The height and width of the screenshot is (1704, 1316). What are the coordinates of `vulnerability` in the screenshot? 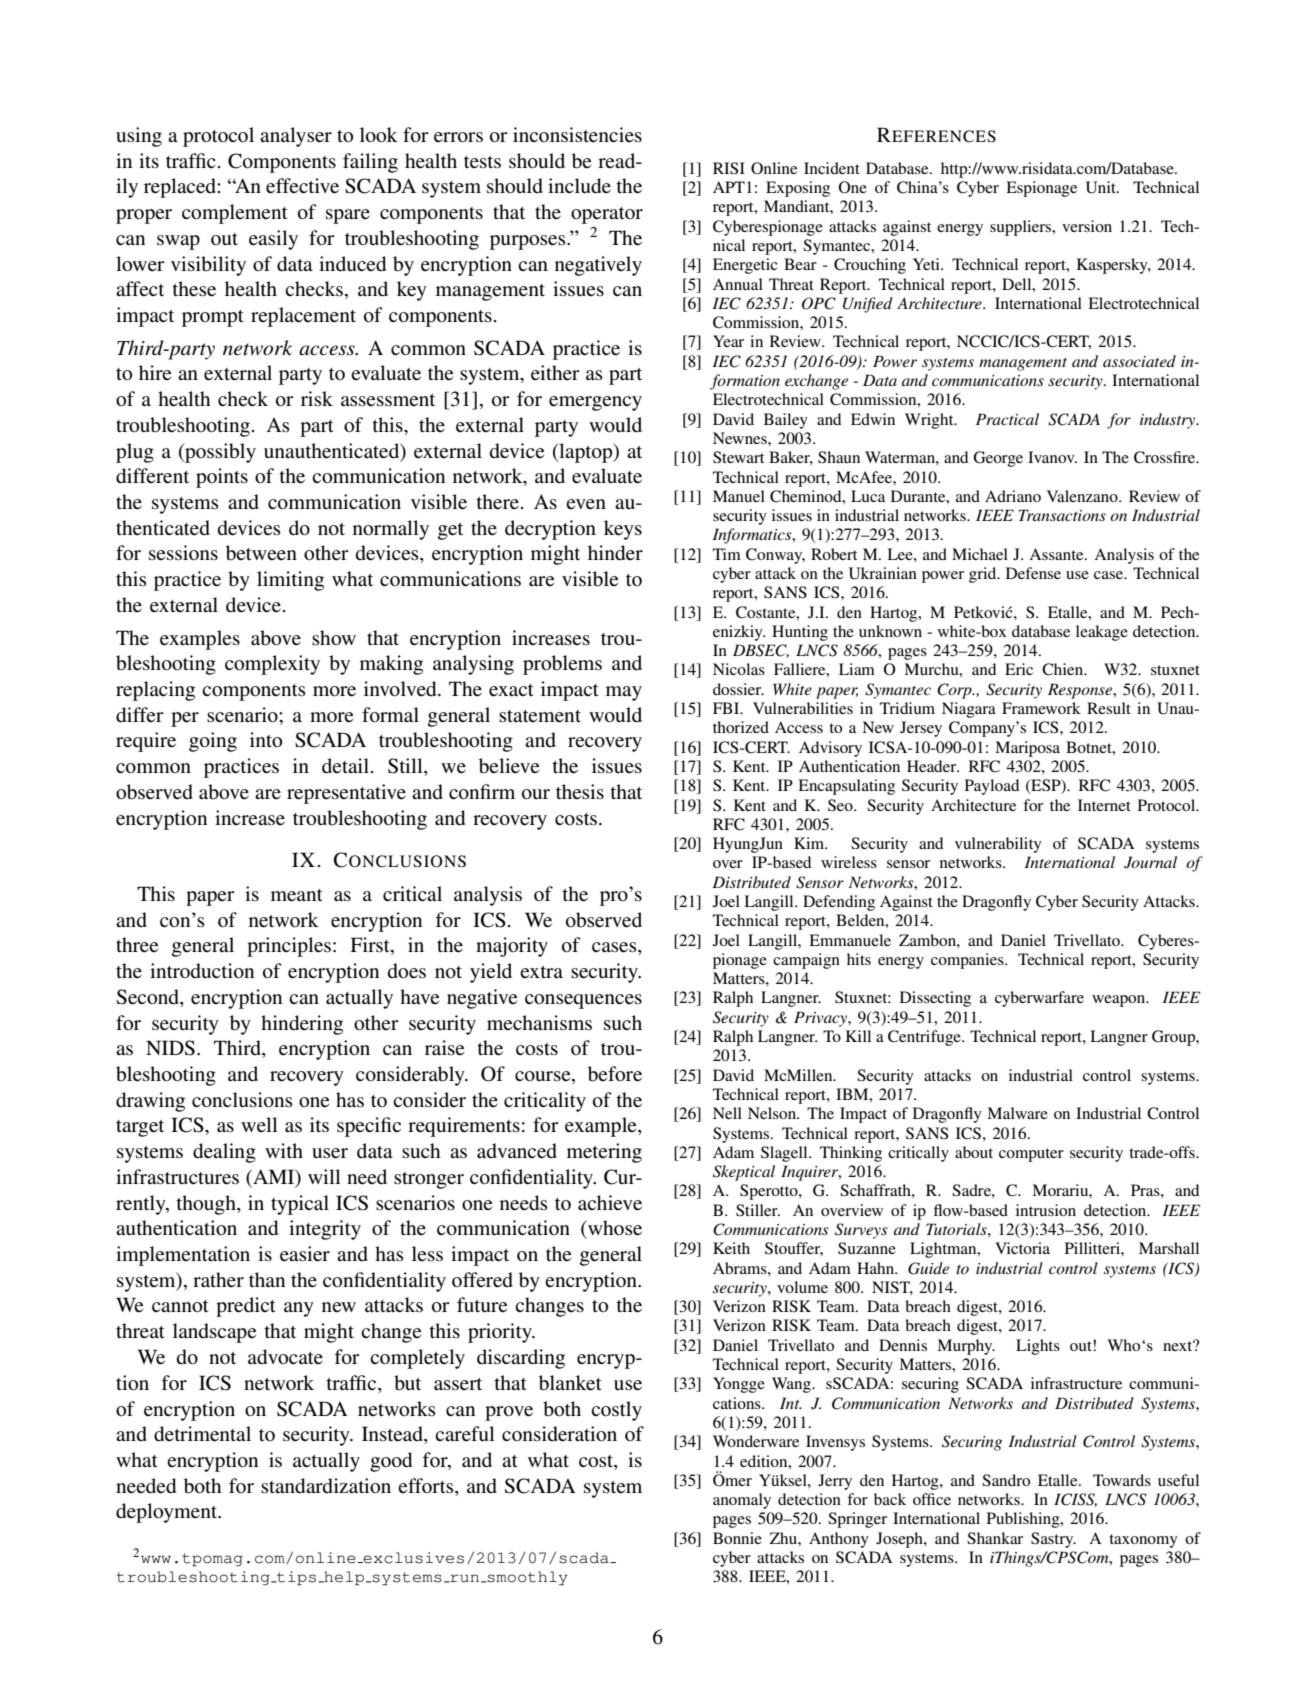 It's located at (998, 845).
